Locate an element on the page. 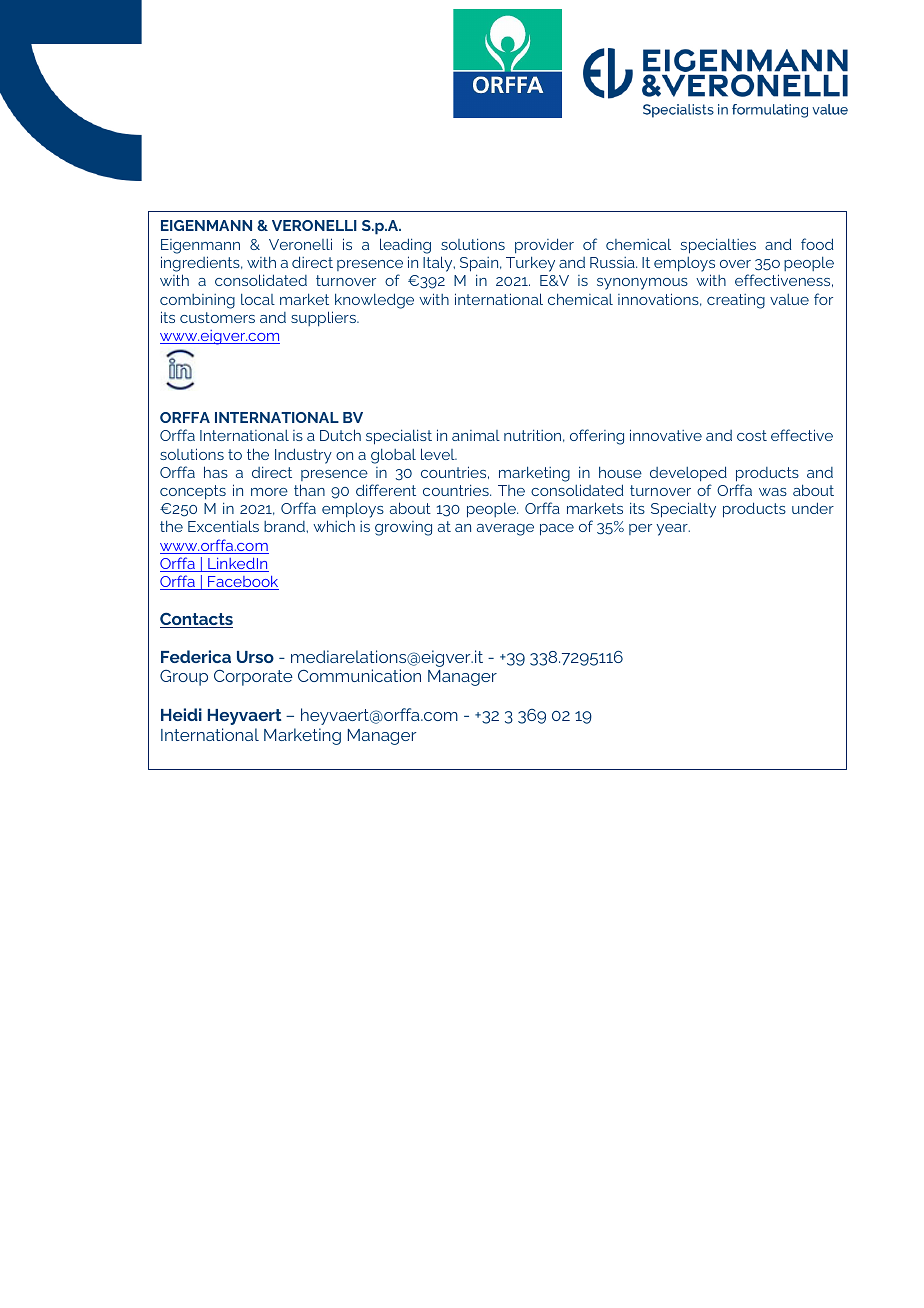 The width and height of the page is (924, 1308). Contacts is located at coordinates (196, 620).
